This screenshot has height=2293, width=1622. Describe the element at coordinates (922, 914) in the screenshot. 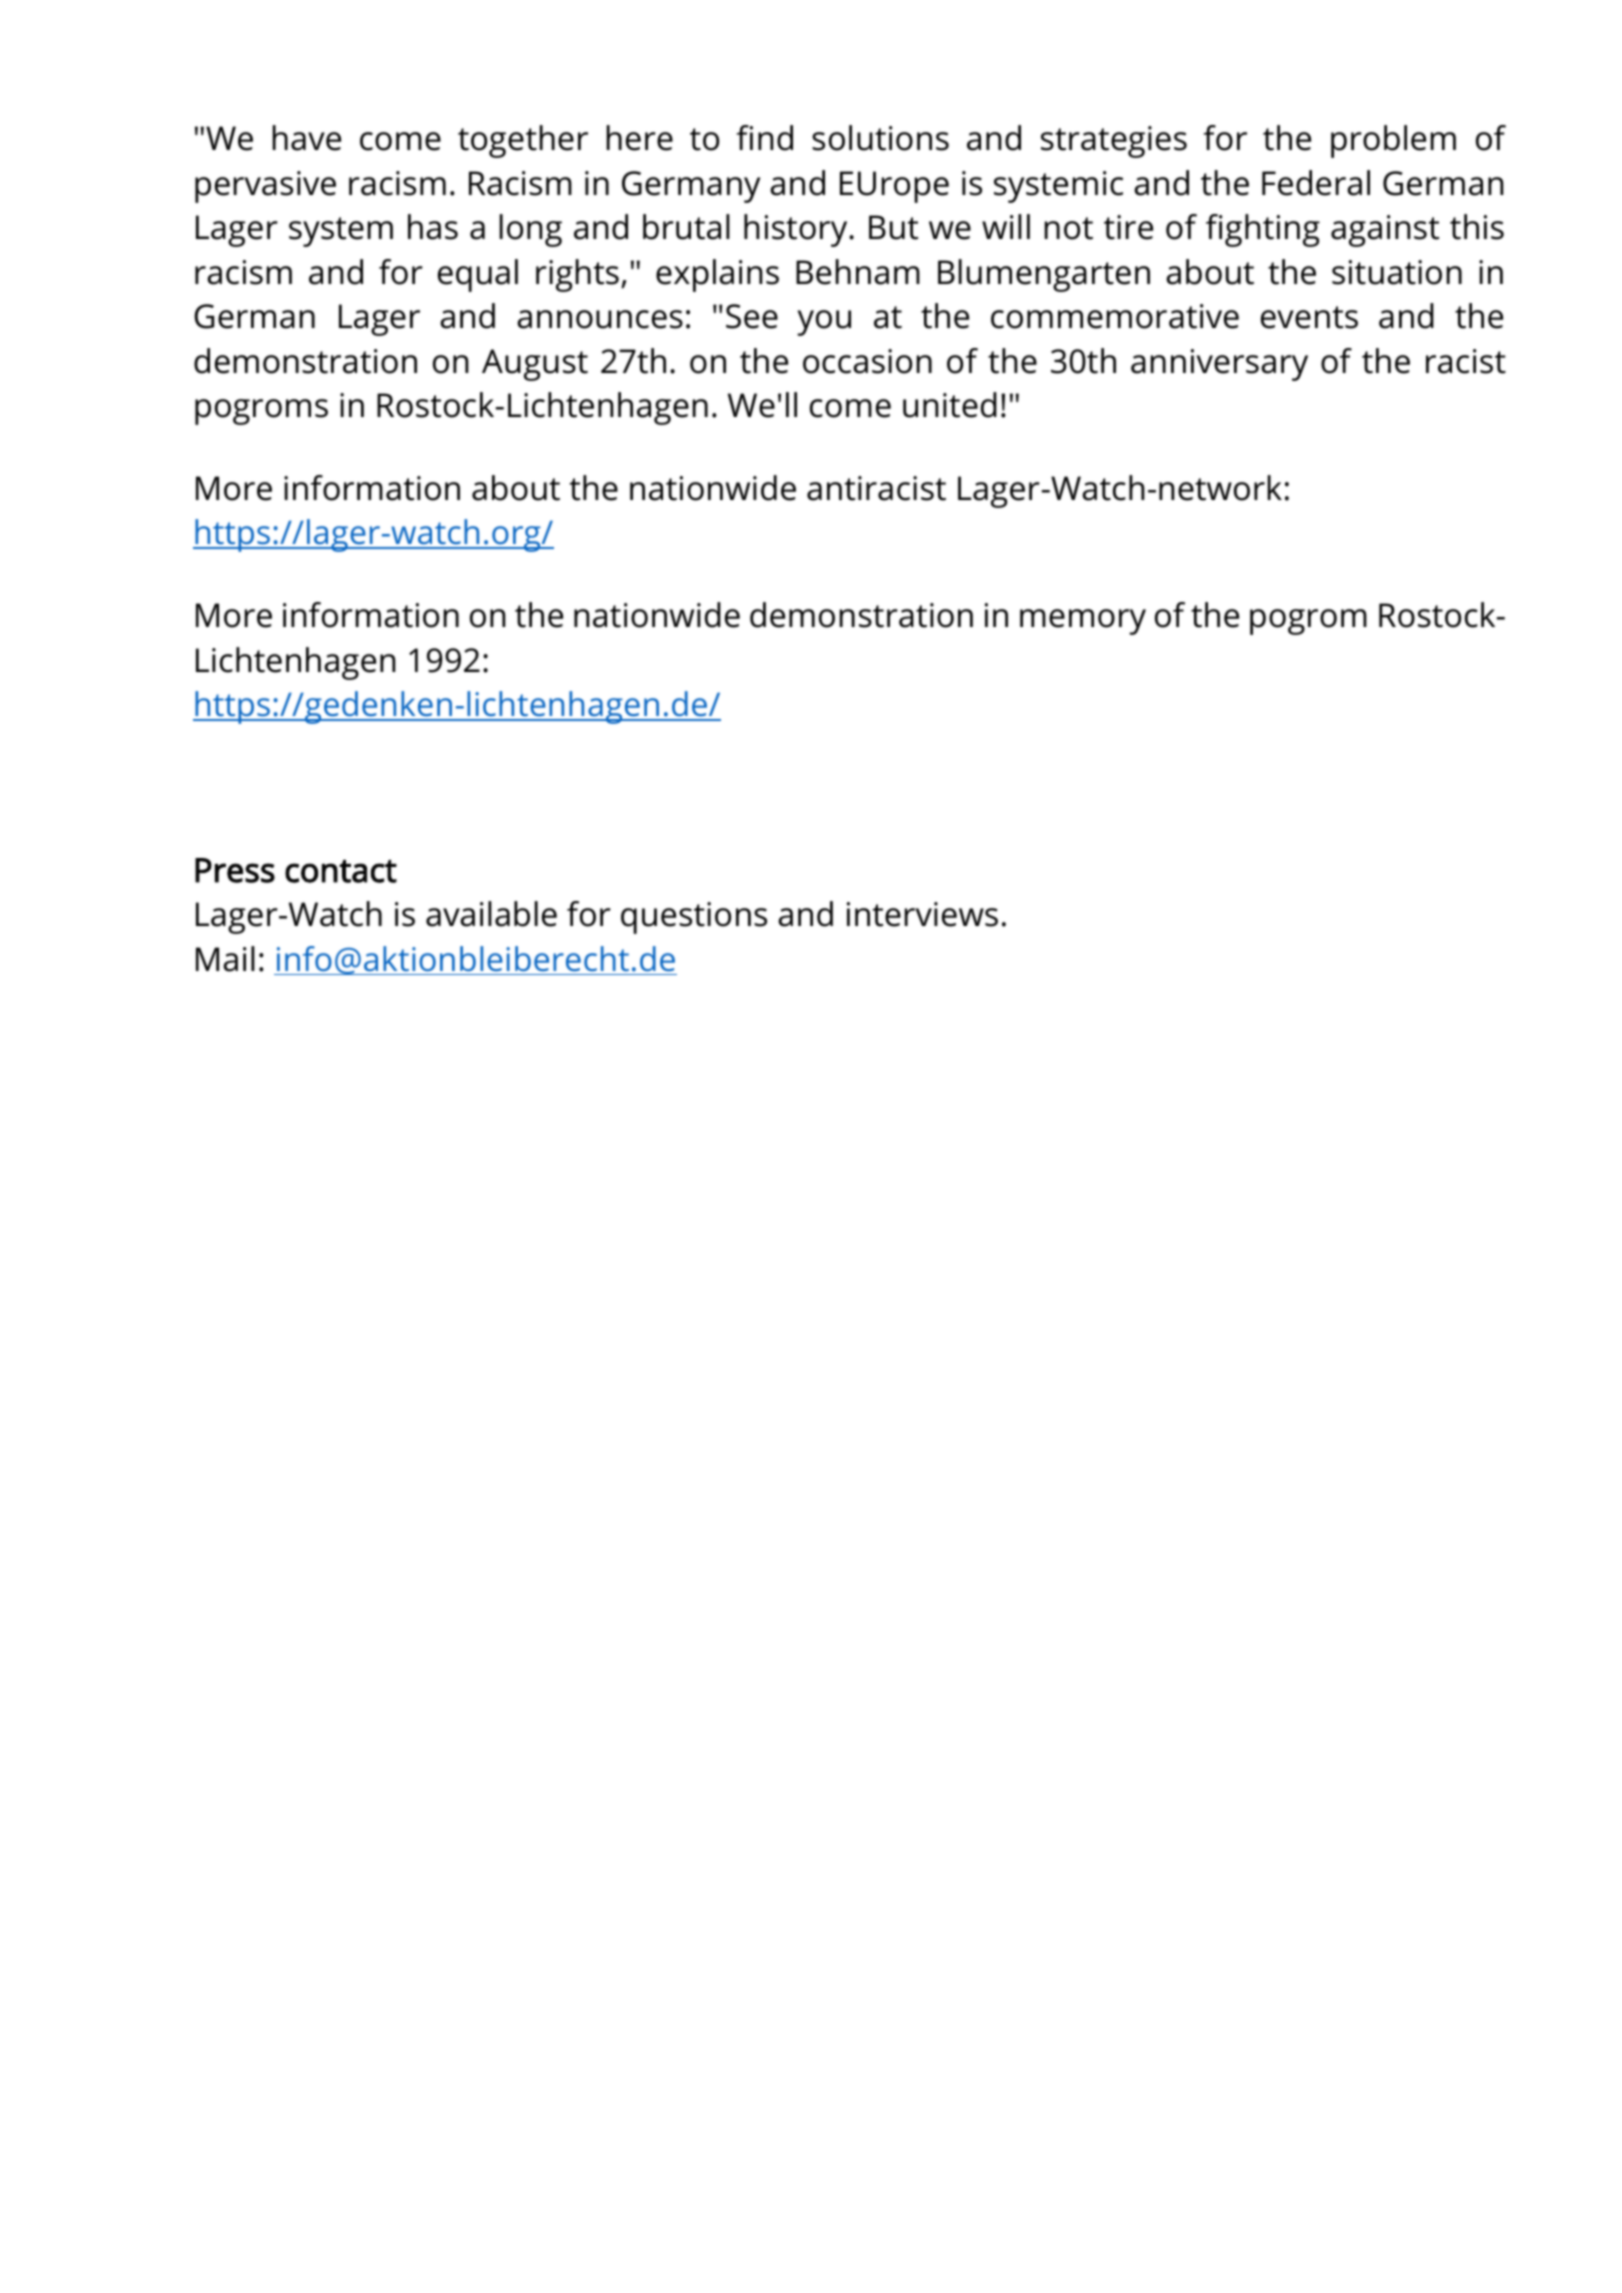

I see `interviews` at that location.
